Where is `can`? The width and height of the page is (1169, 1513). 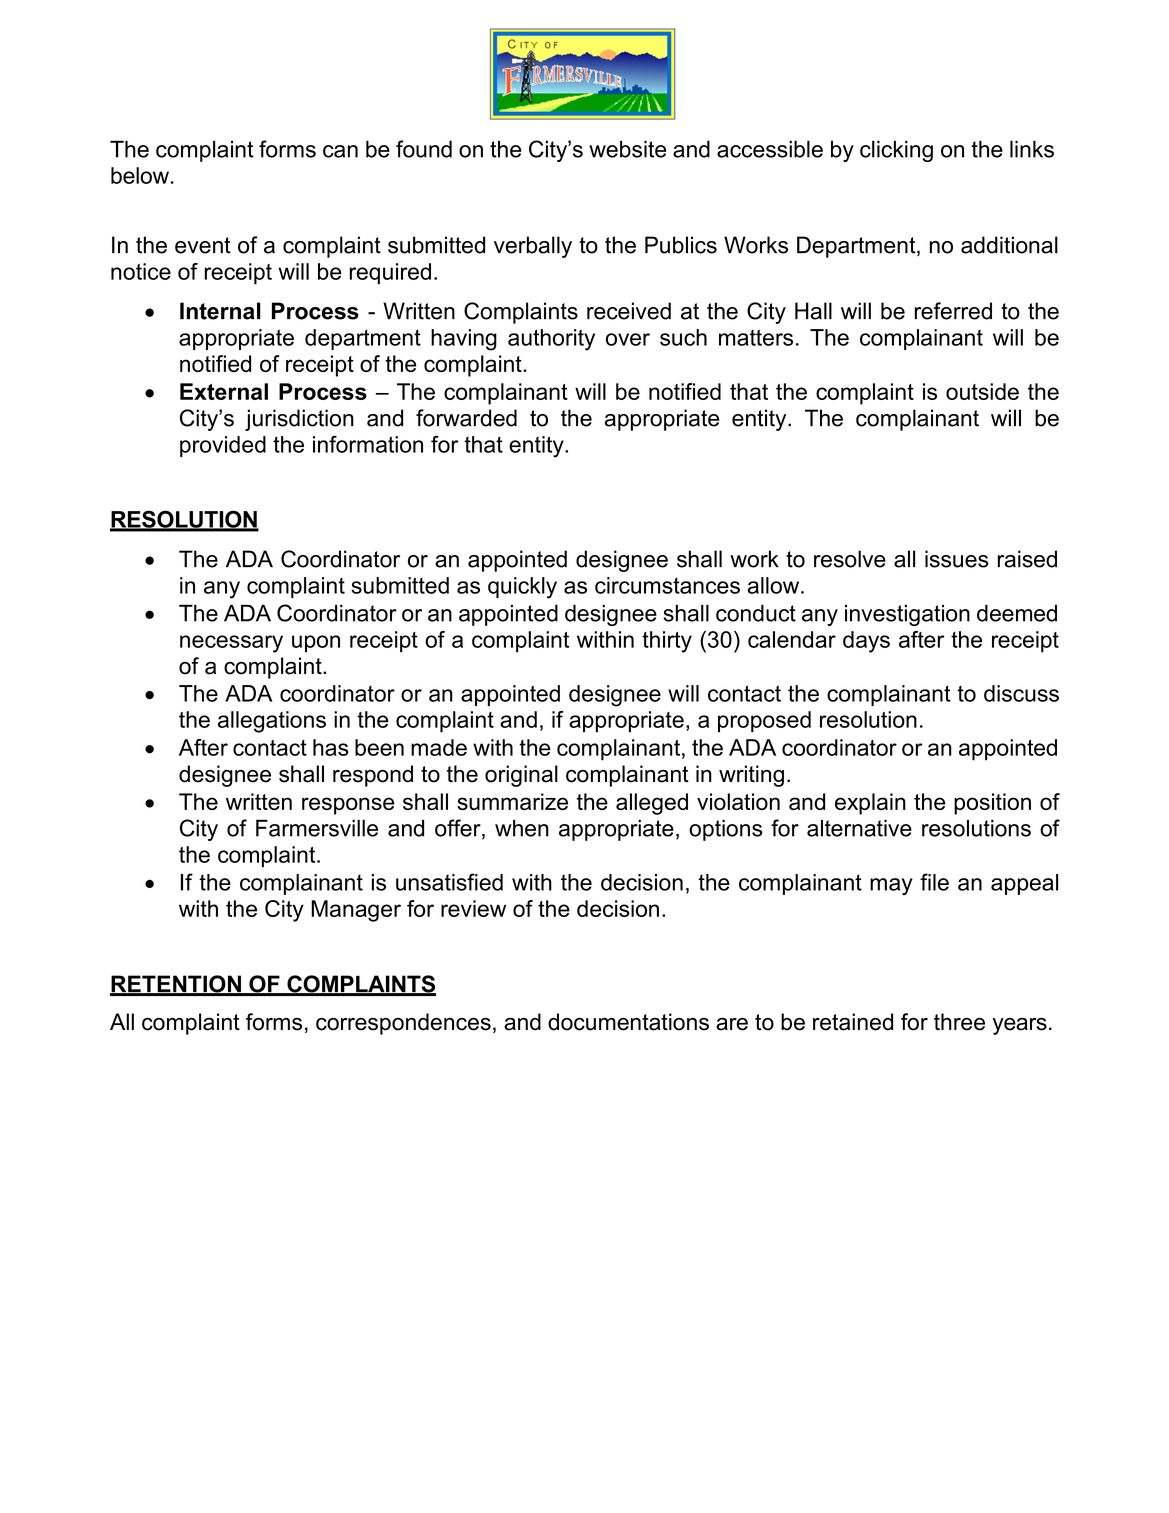
can is located at coordinates (340, 151).
